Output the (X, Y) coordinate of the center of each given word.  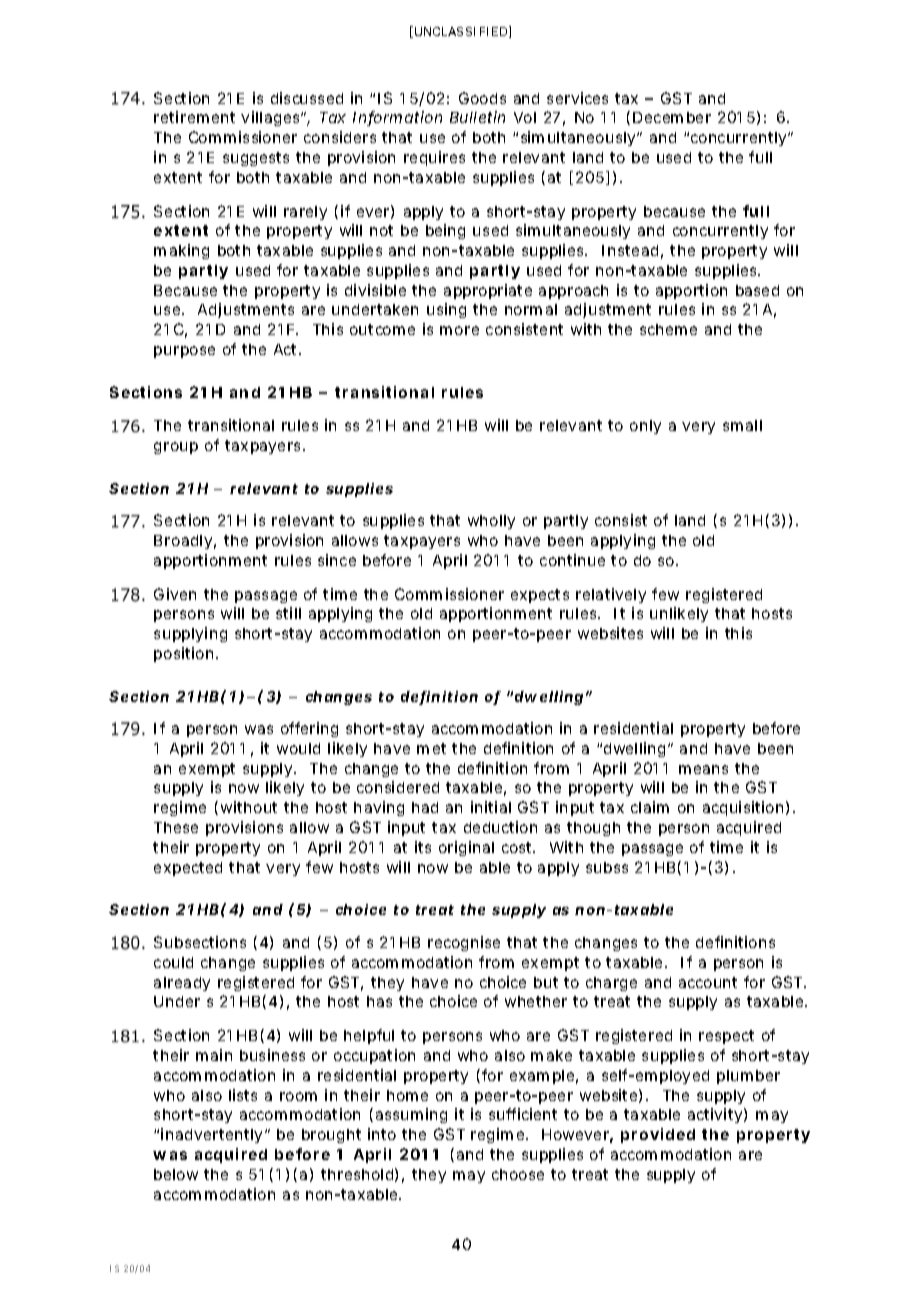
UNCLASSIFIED (463, 32)
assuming (411, 1115)
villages (273, 118)
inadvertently (214, 1135)
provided (658, 1135)
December (672, 117)
